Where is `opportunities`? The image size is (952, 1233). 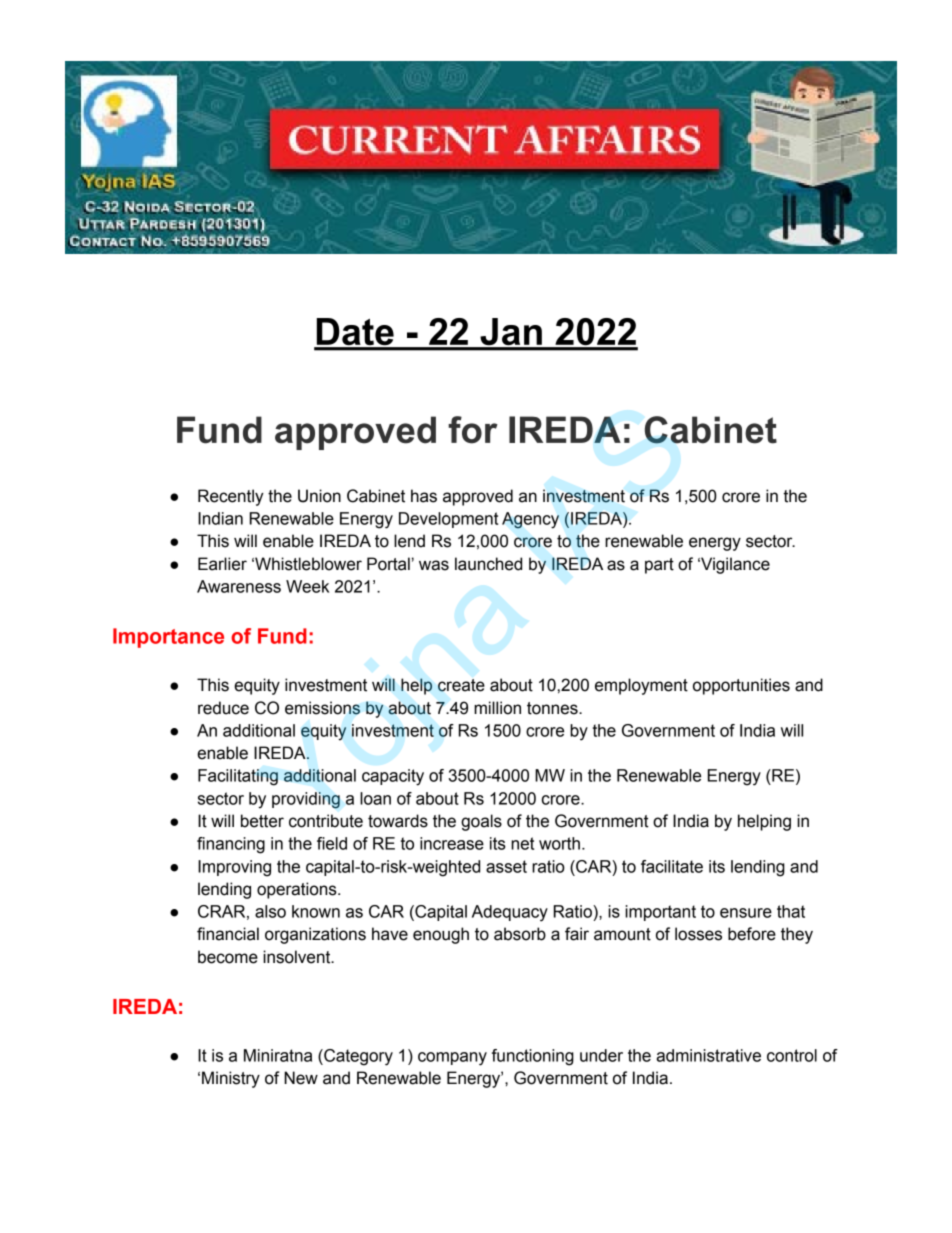 opportunities is located at coordinates (741, 686).
